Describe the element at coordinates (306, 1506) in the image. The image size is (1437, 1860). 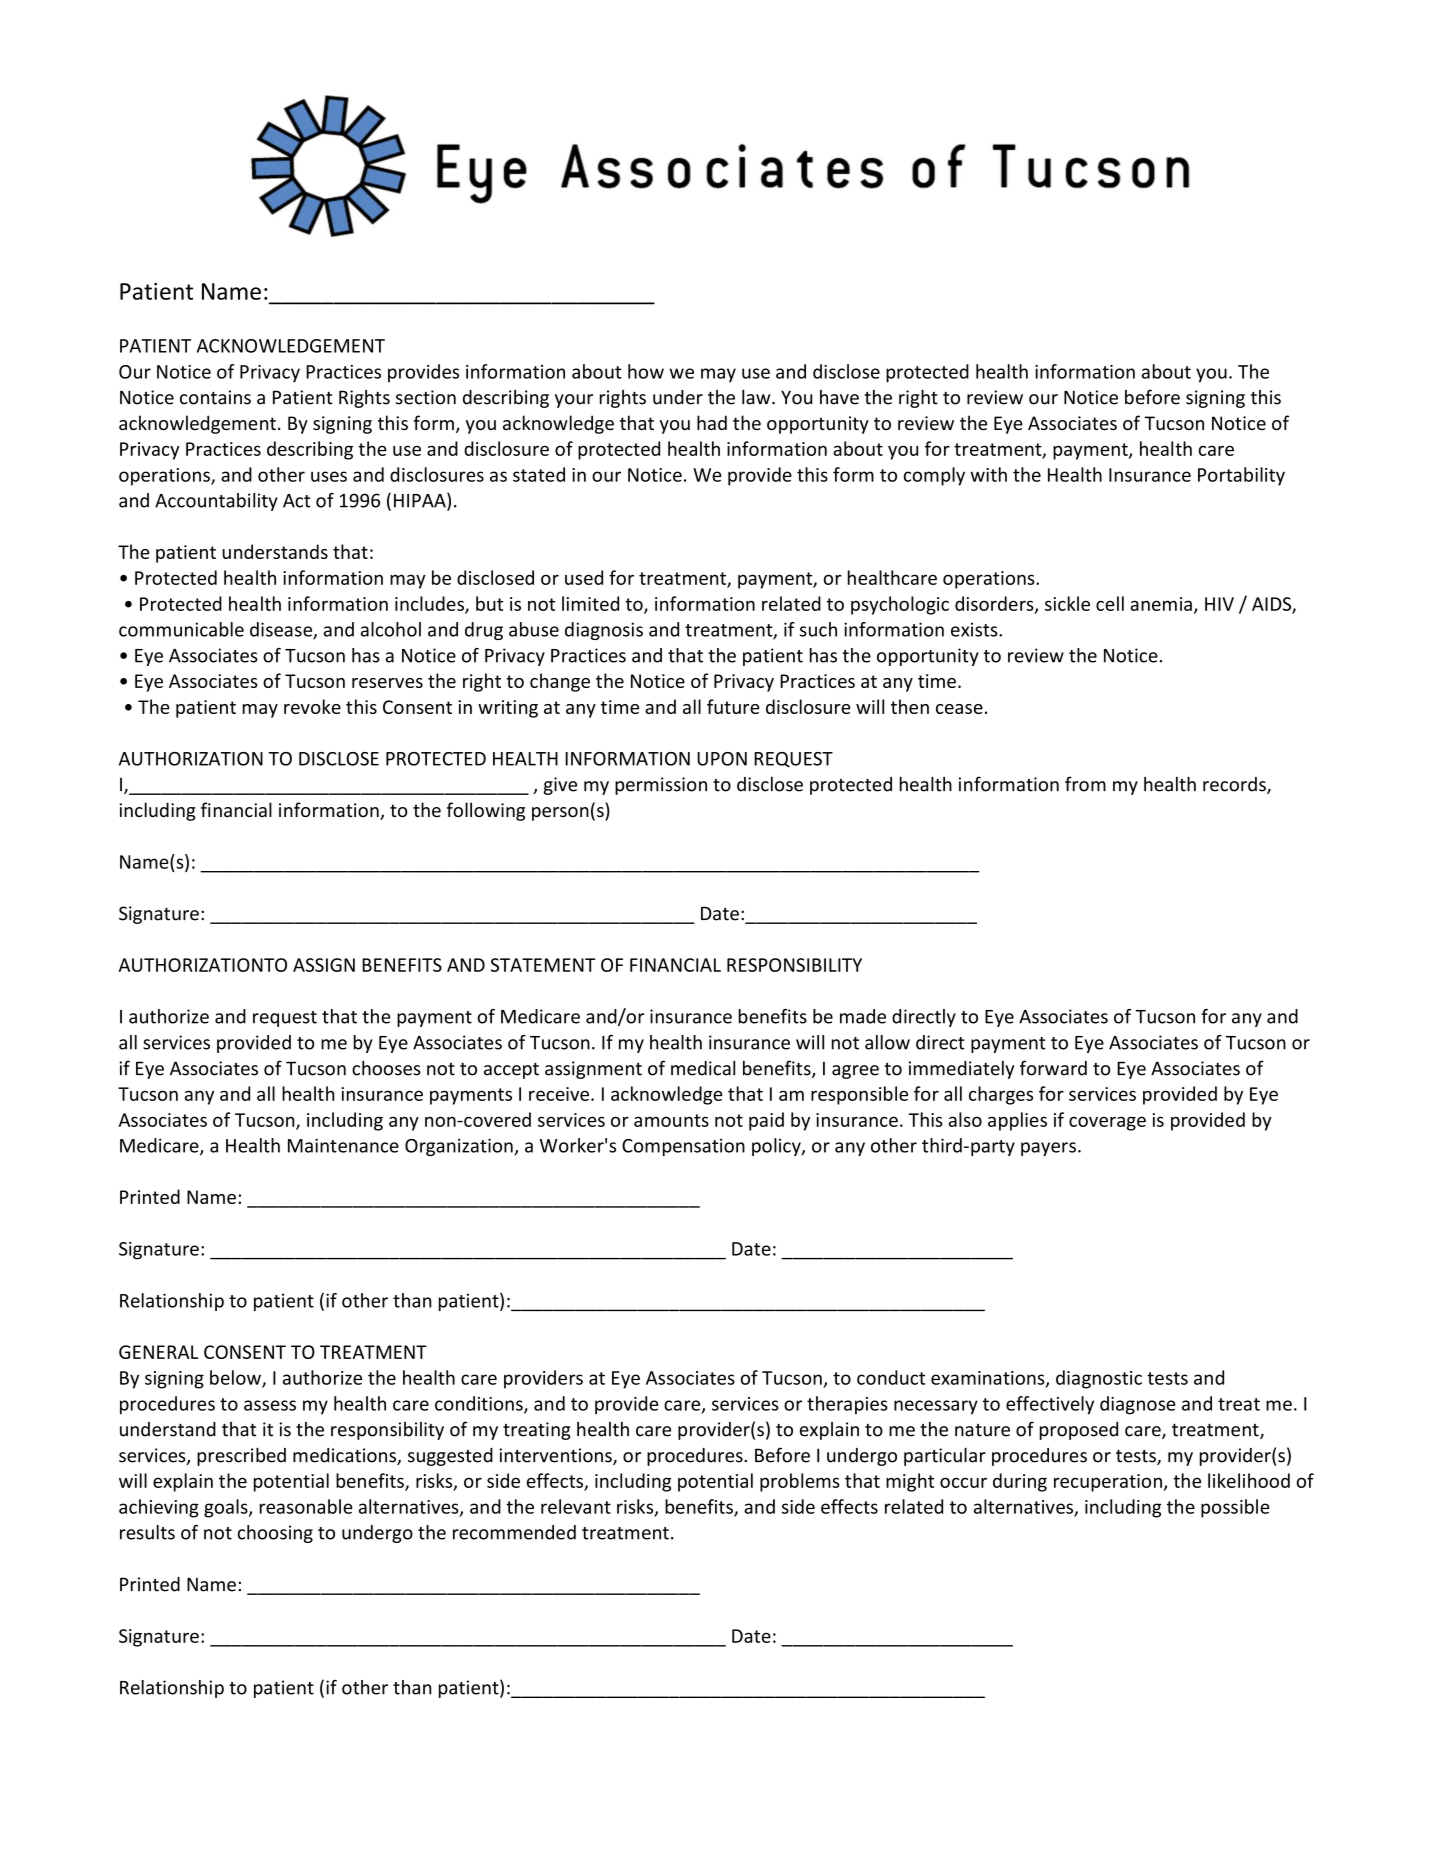
I see `reasonable` at that location.
